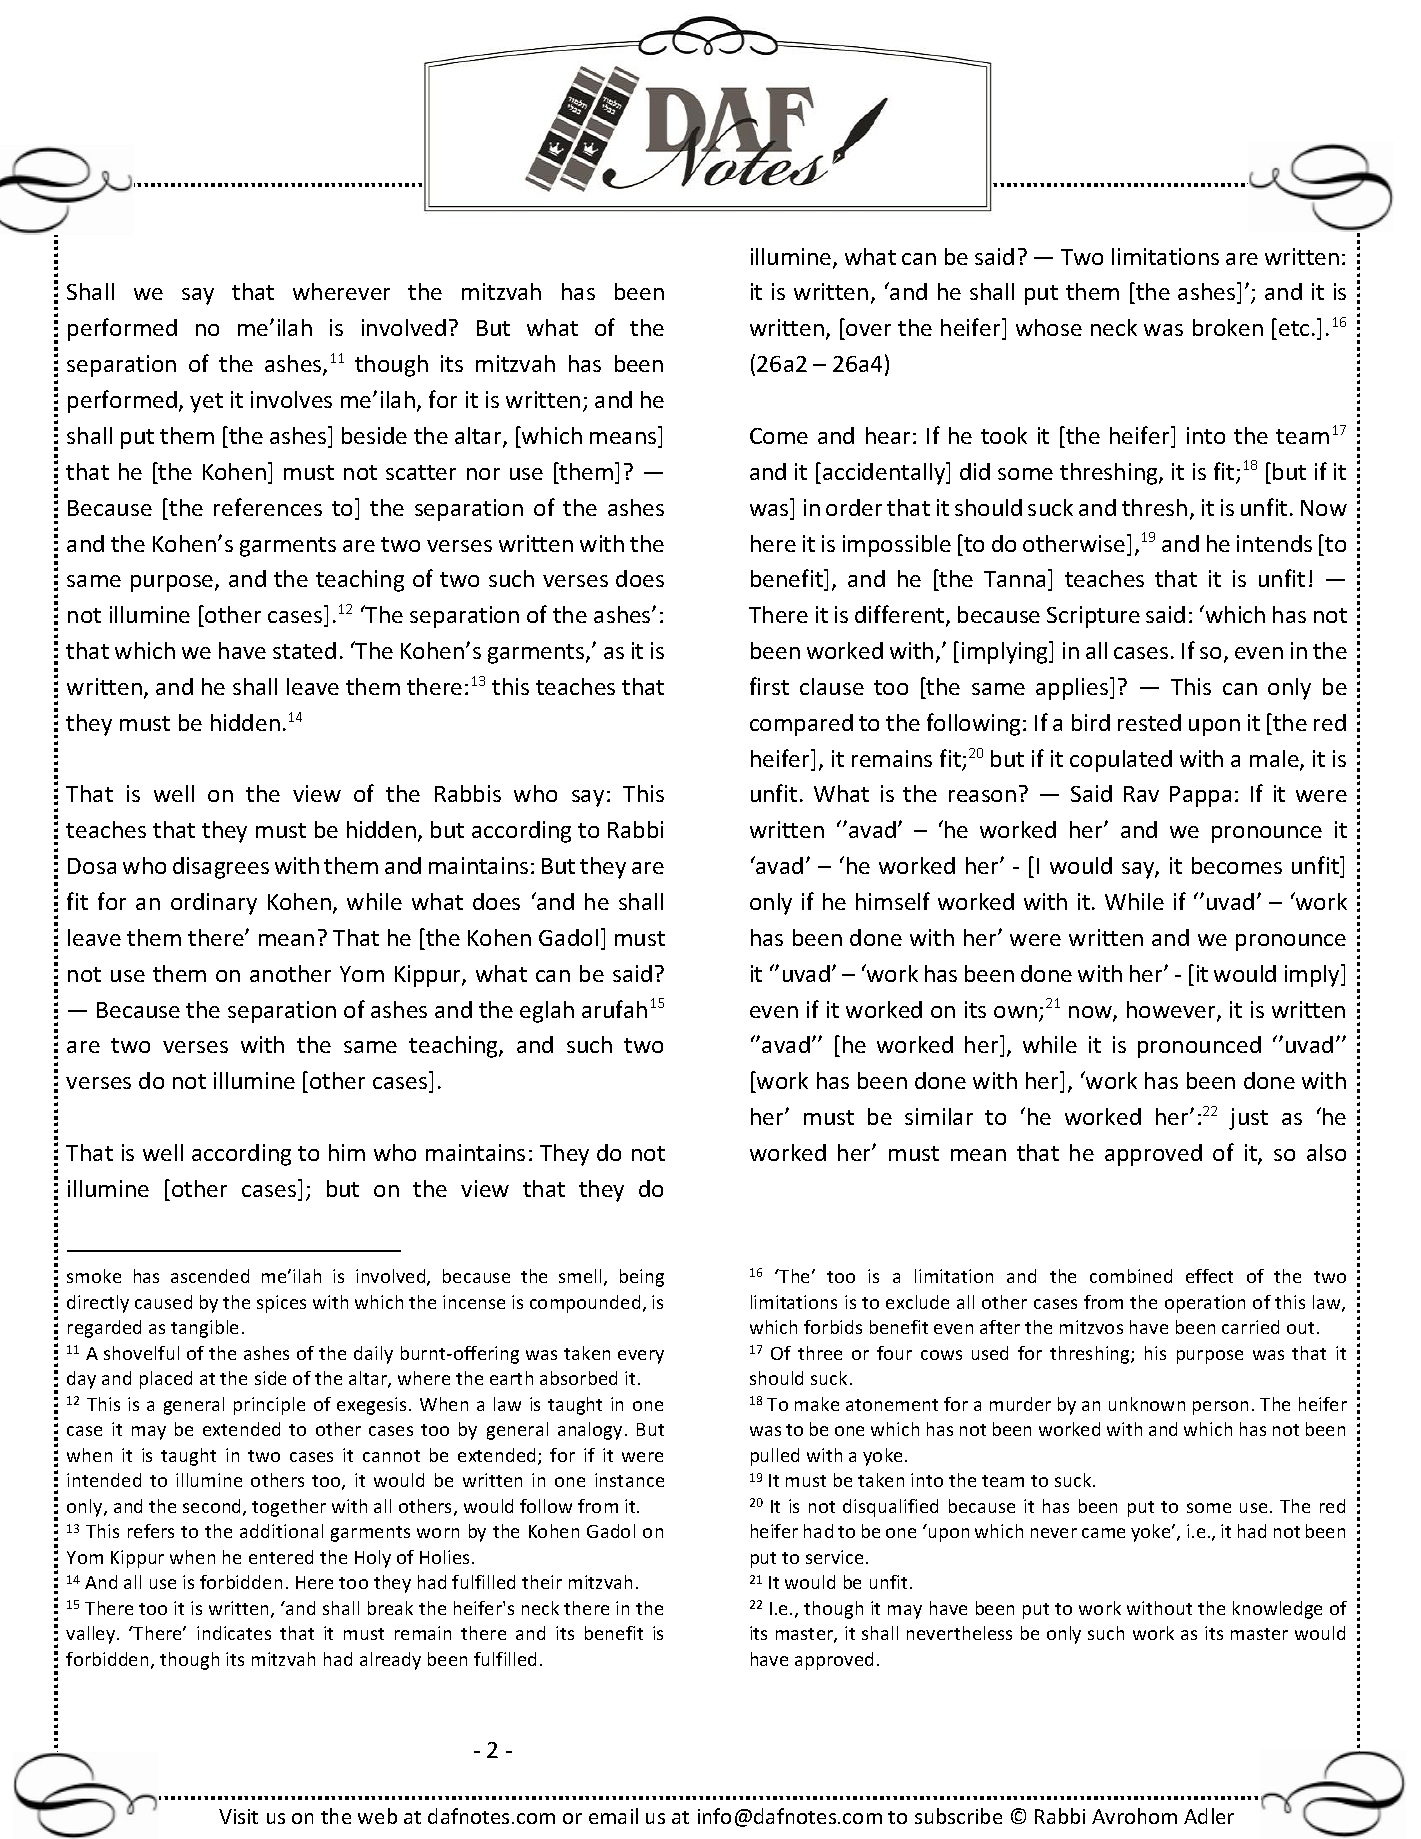  Describe the element at coordinates (206, 403) in the screenshot. I see `yet` at that location.
